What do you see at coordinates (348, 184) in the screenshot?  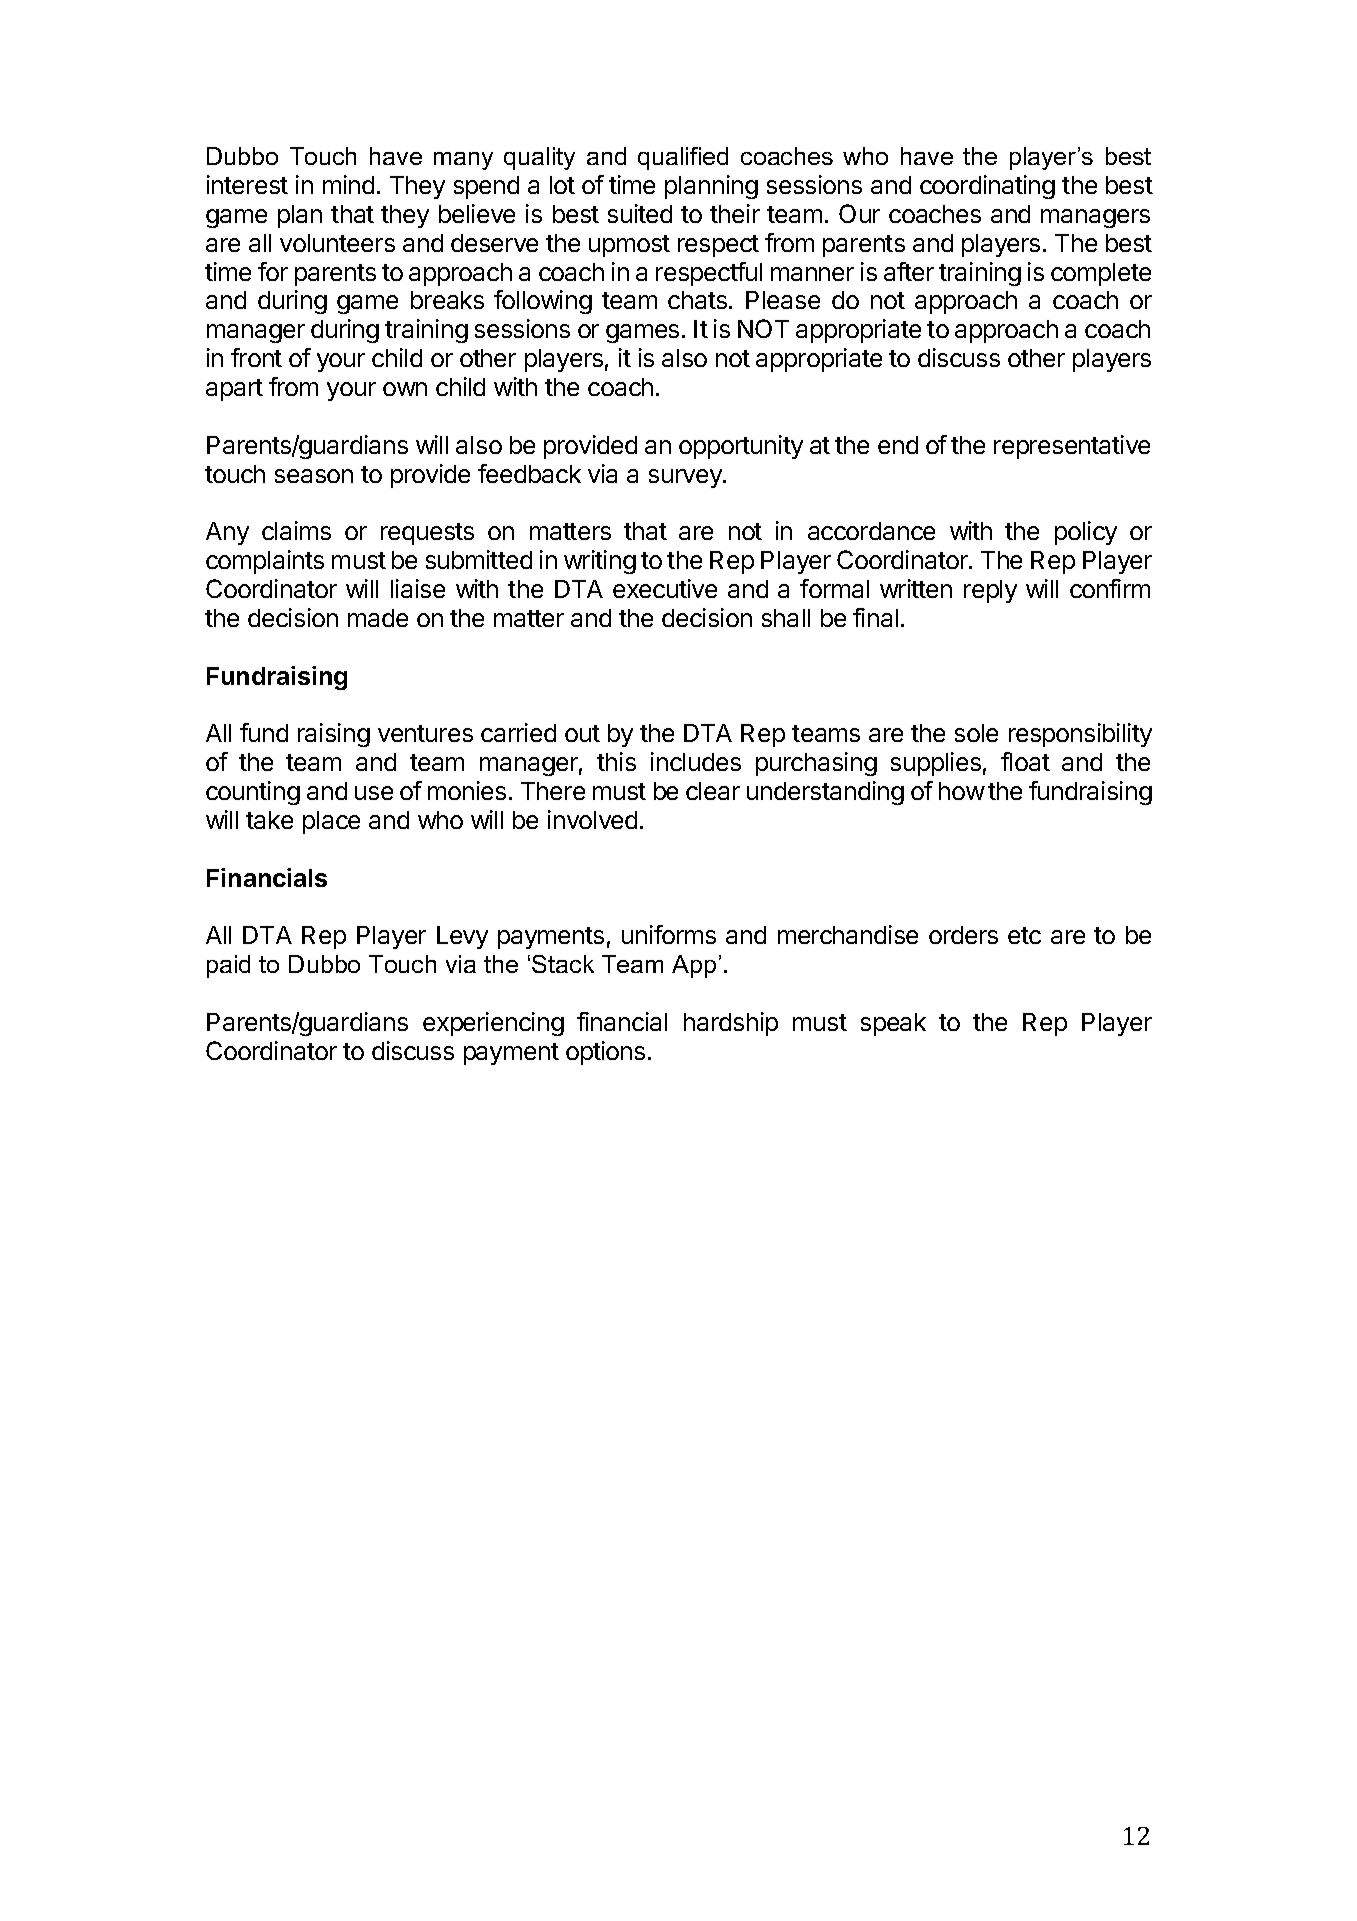 I see `mind` at bounding box center [348, 184].
